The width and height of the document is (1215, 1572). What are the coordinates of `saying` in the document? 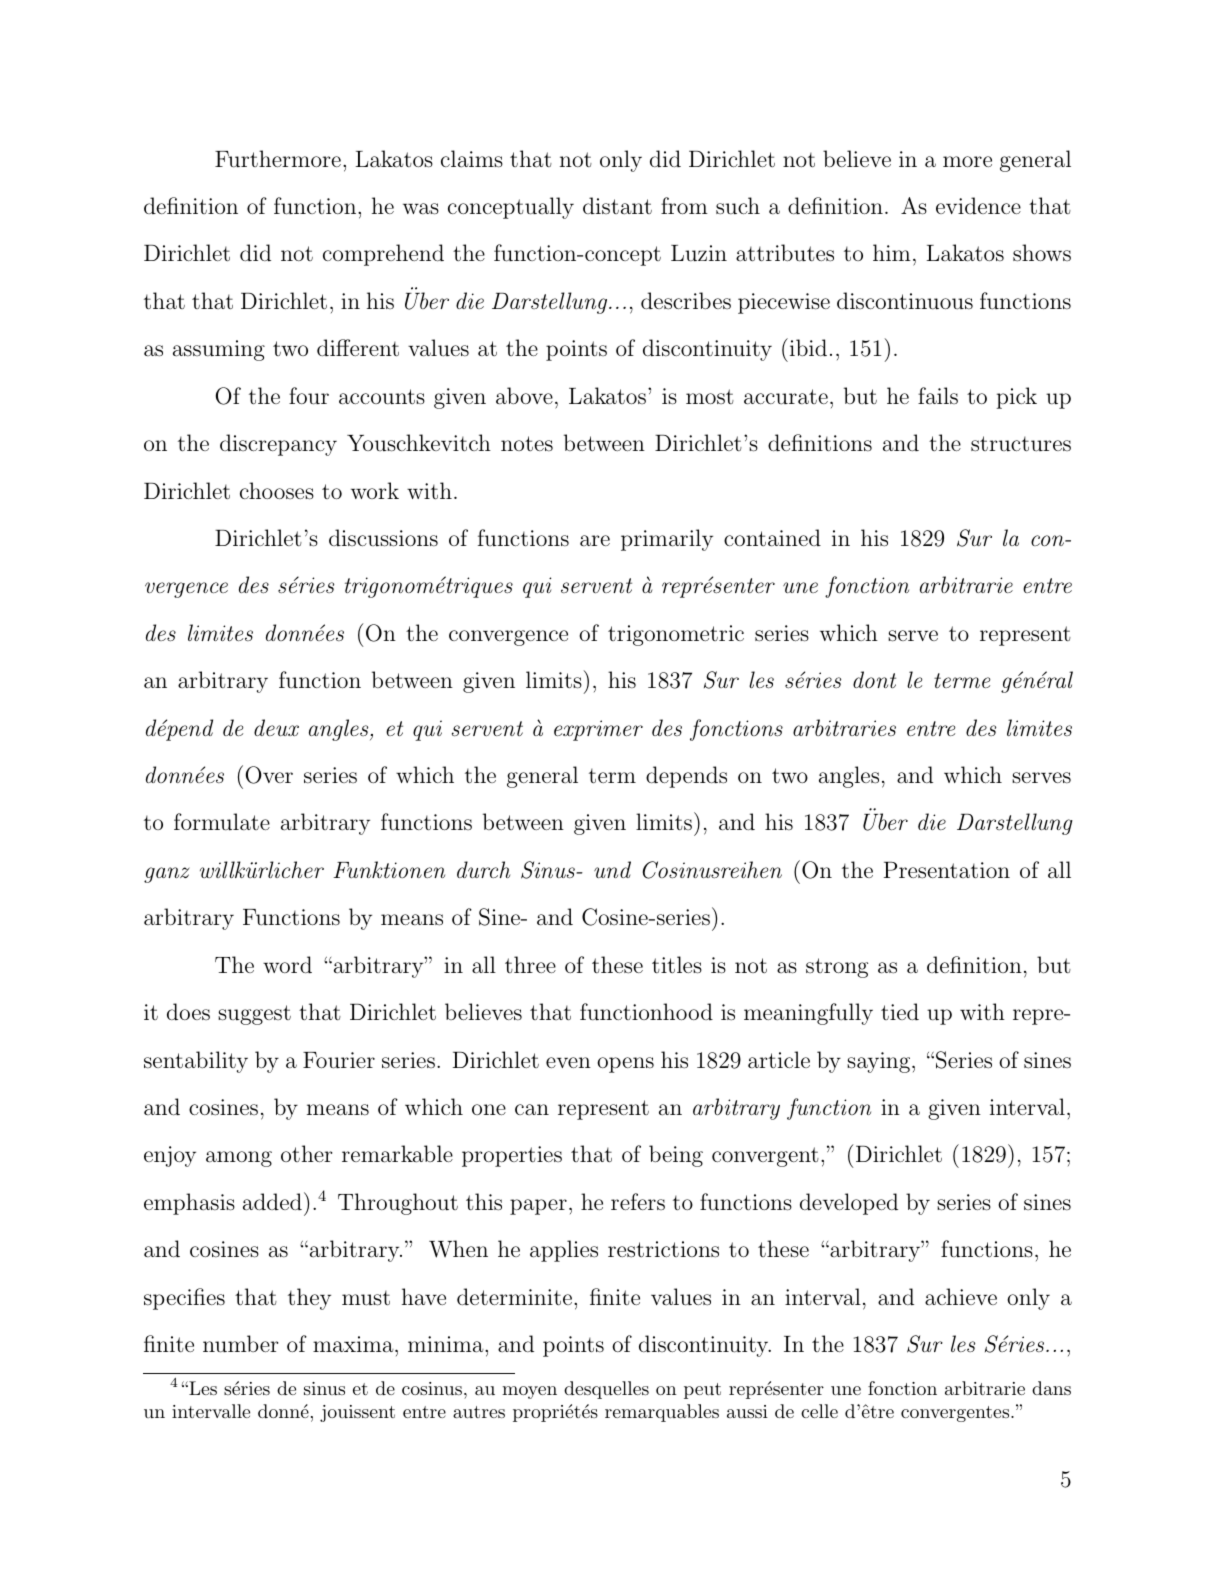 It's located at (880, 1062).
